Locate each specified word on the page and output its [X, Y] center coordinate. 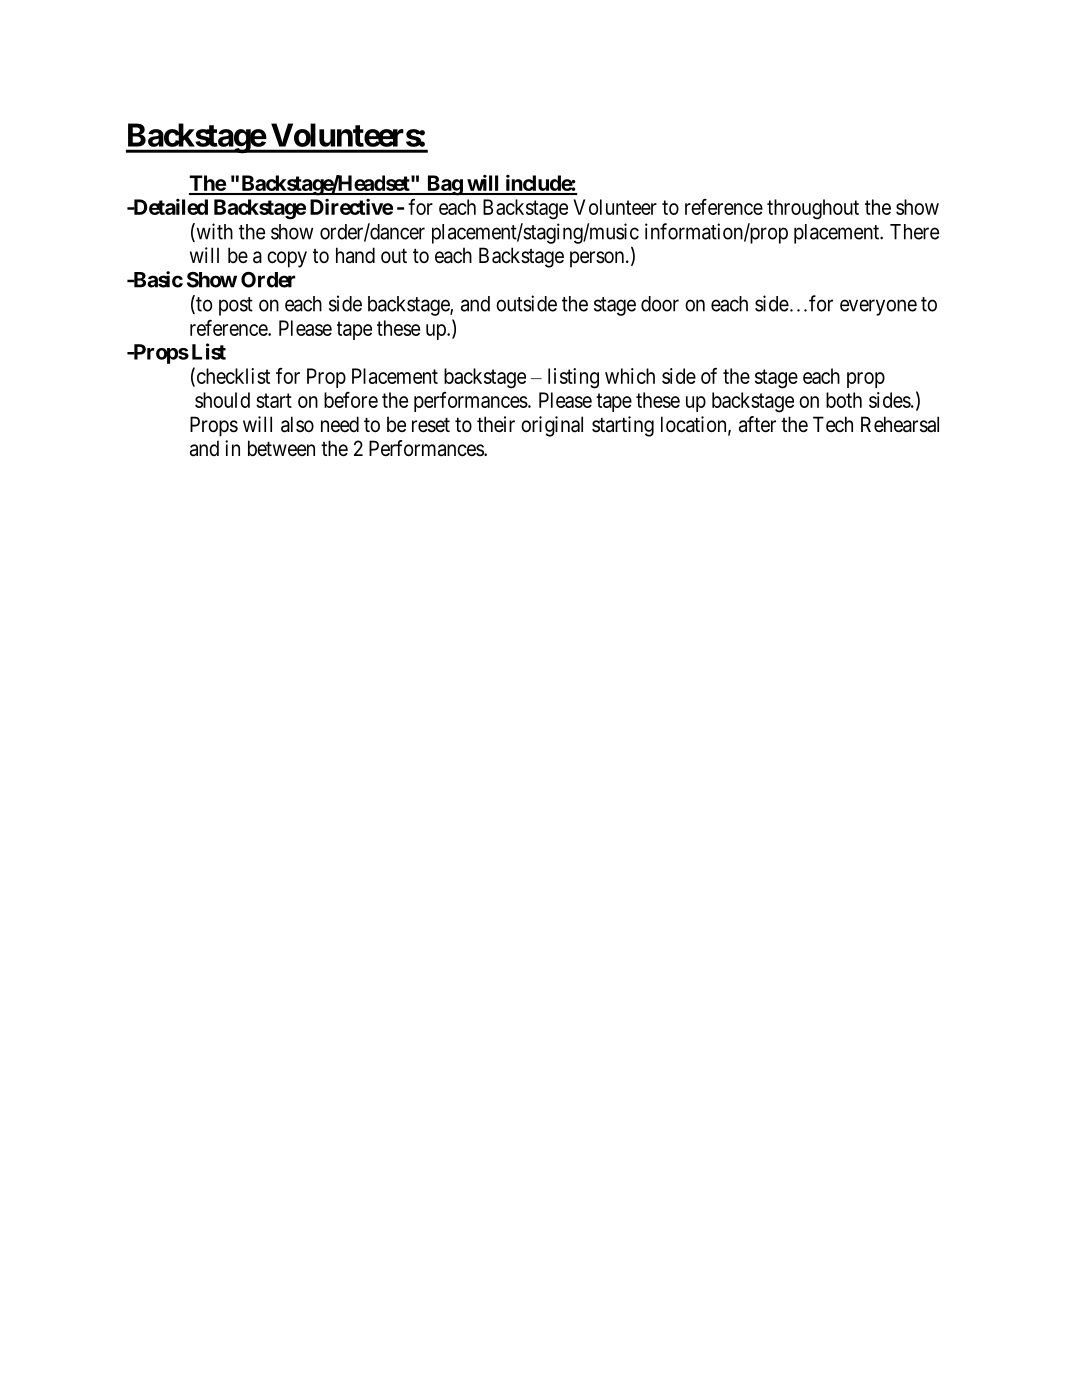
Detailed [169, 206]
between [281, 448]
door [660, 304]
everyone [878, 307]
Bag [444, 185]
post [236, 306]
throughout [813, 209]
